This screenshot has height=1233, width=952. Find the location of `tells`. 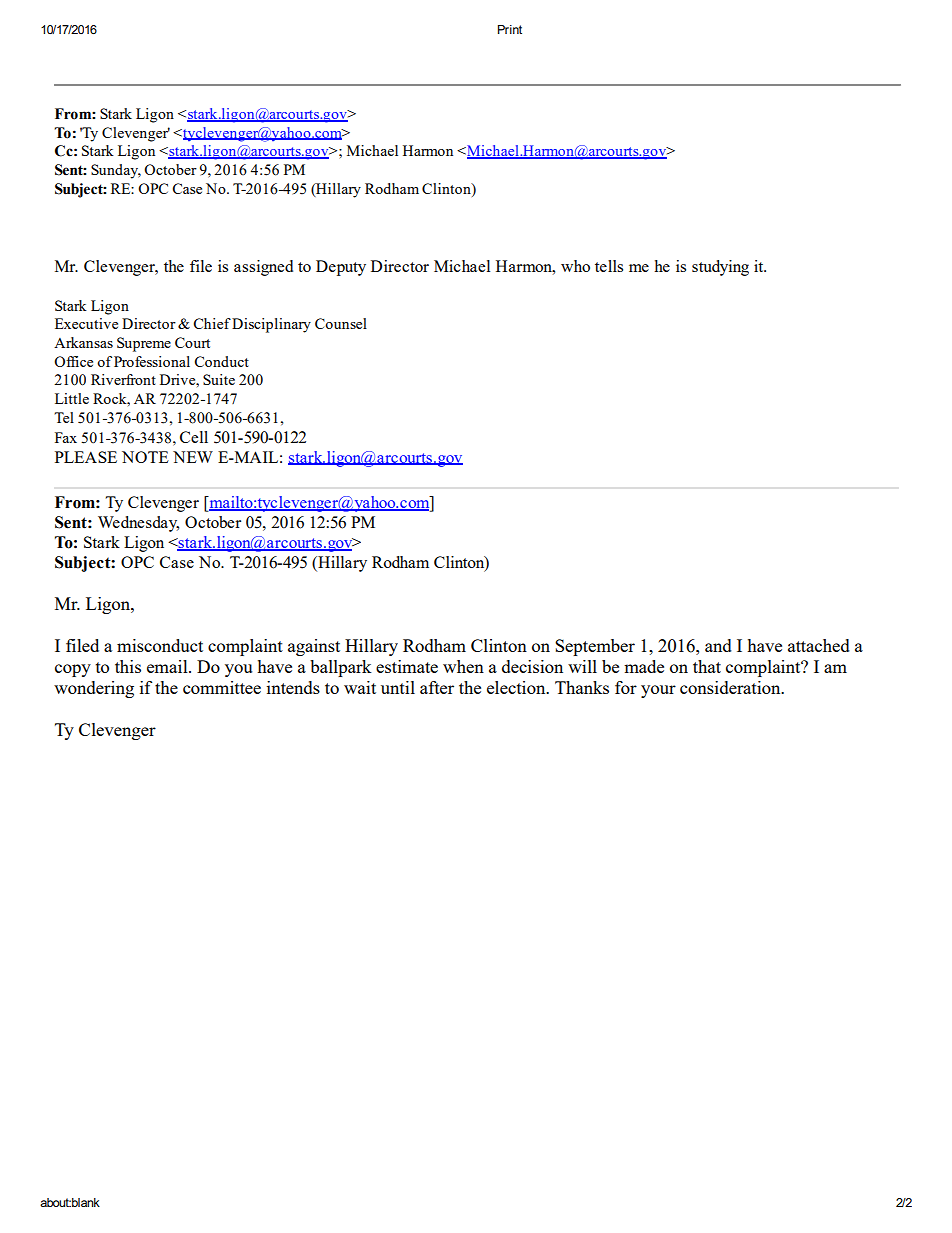

tells is located at coordinates (609, 266).
